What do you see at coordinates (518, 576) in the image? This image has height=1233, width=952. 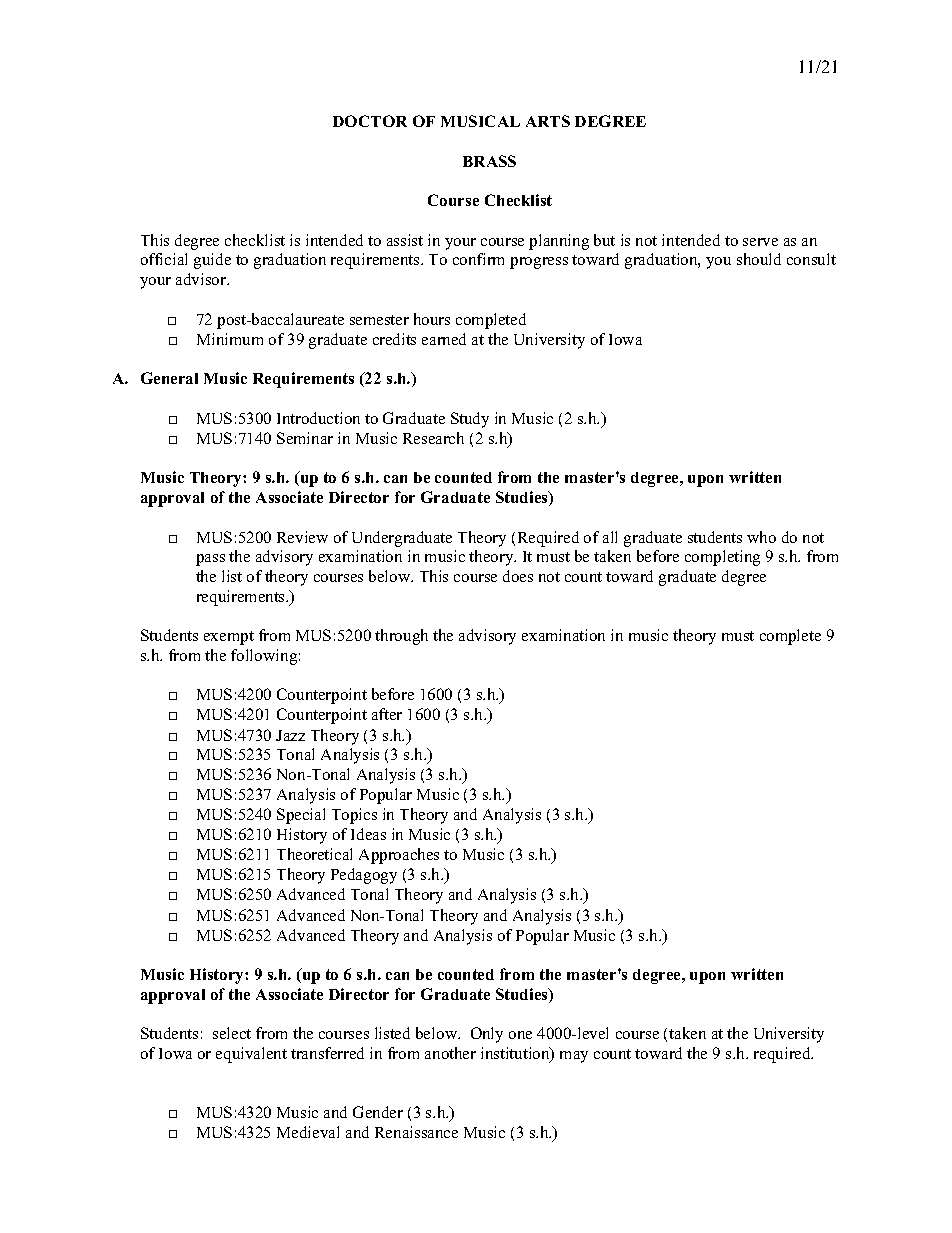 I see `does` at bounding box center [518, 576].
